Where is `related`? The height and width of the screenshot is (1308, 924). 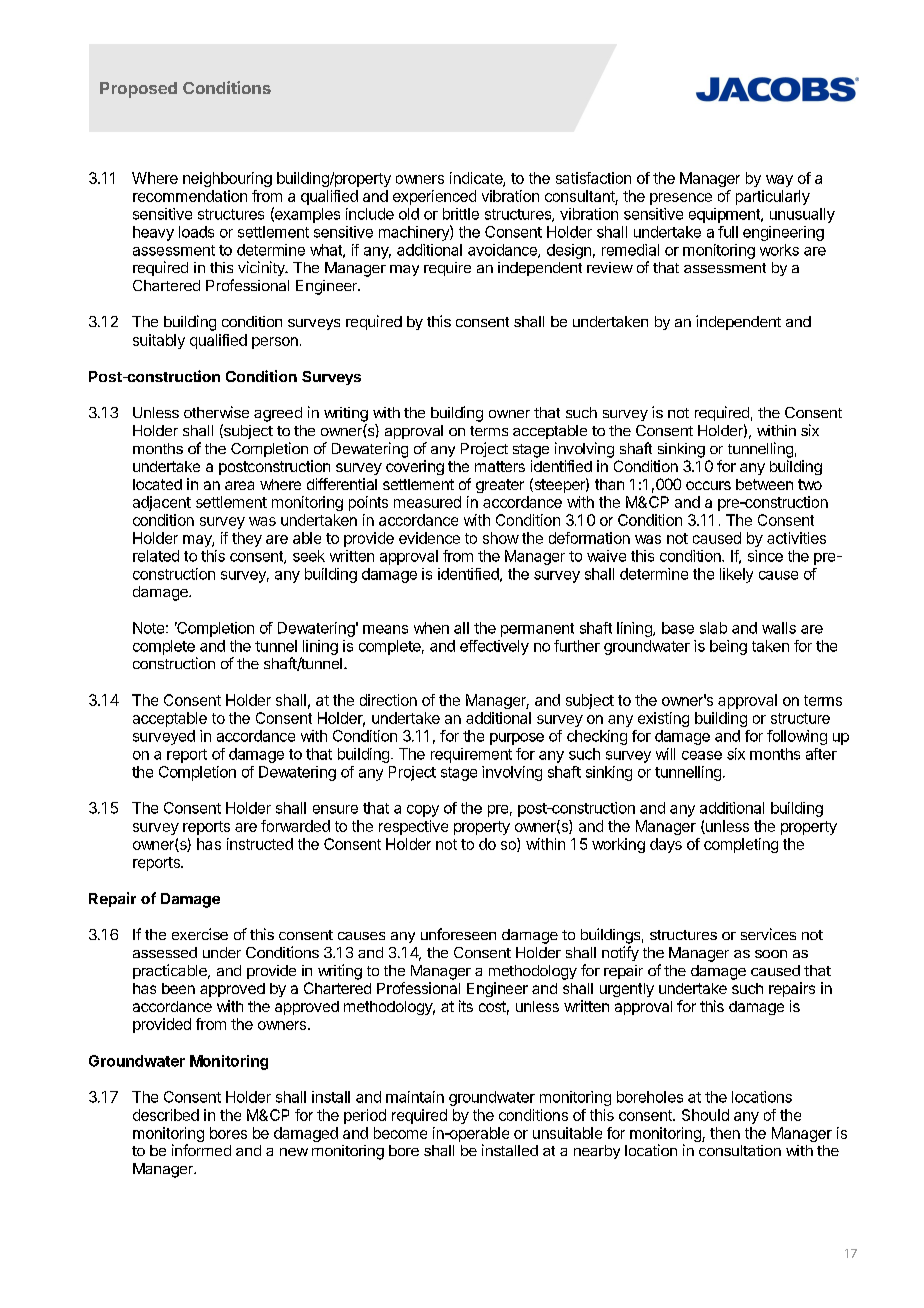 related is located at coordinates (156, 556).
